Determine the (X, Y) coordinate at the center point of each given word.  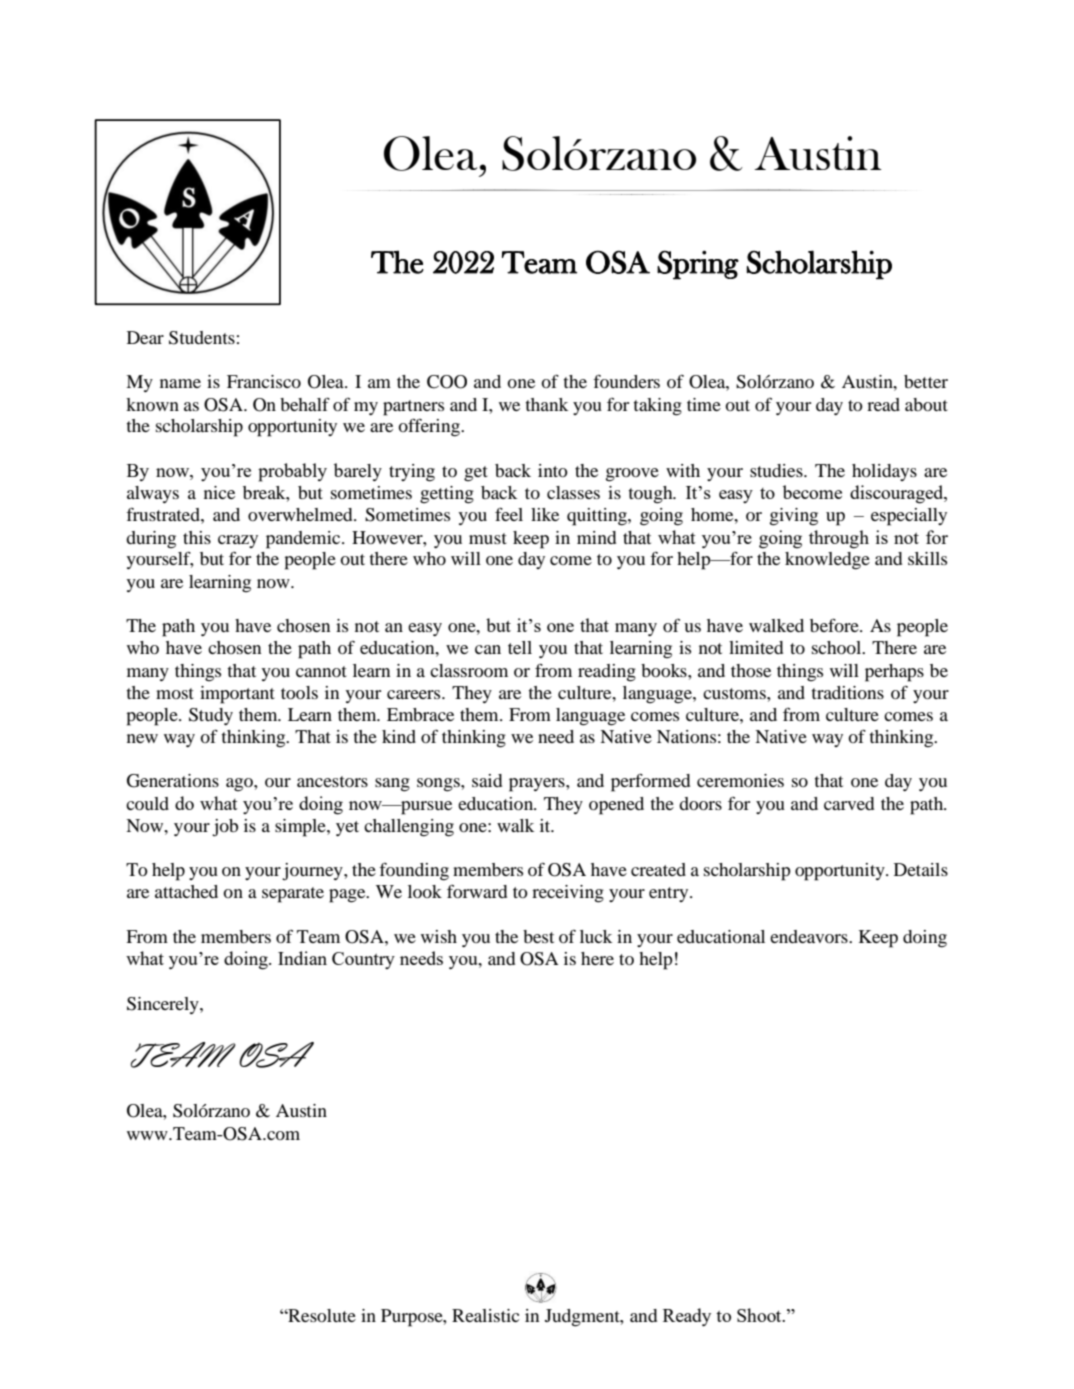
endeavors (810, 936)
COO (447, 382)
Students (202, 338)
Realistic (485, 1315)
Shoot (760, 1315)
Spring (698, 265)
